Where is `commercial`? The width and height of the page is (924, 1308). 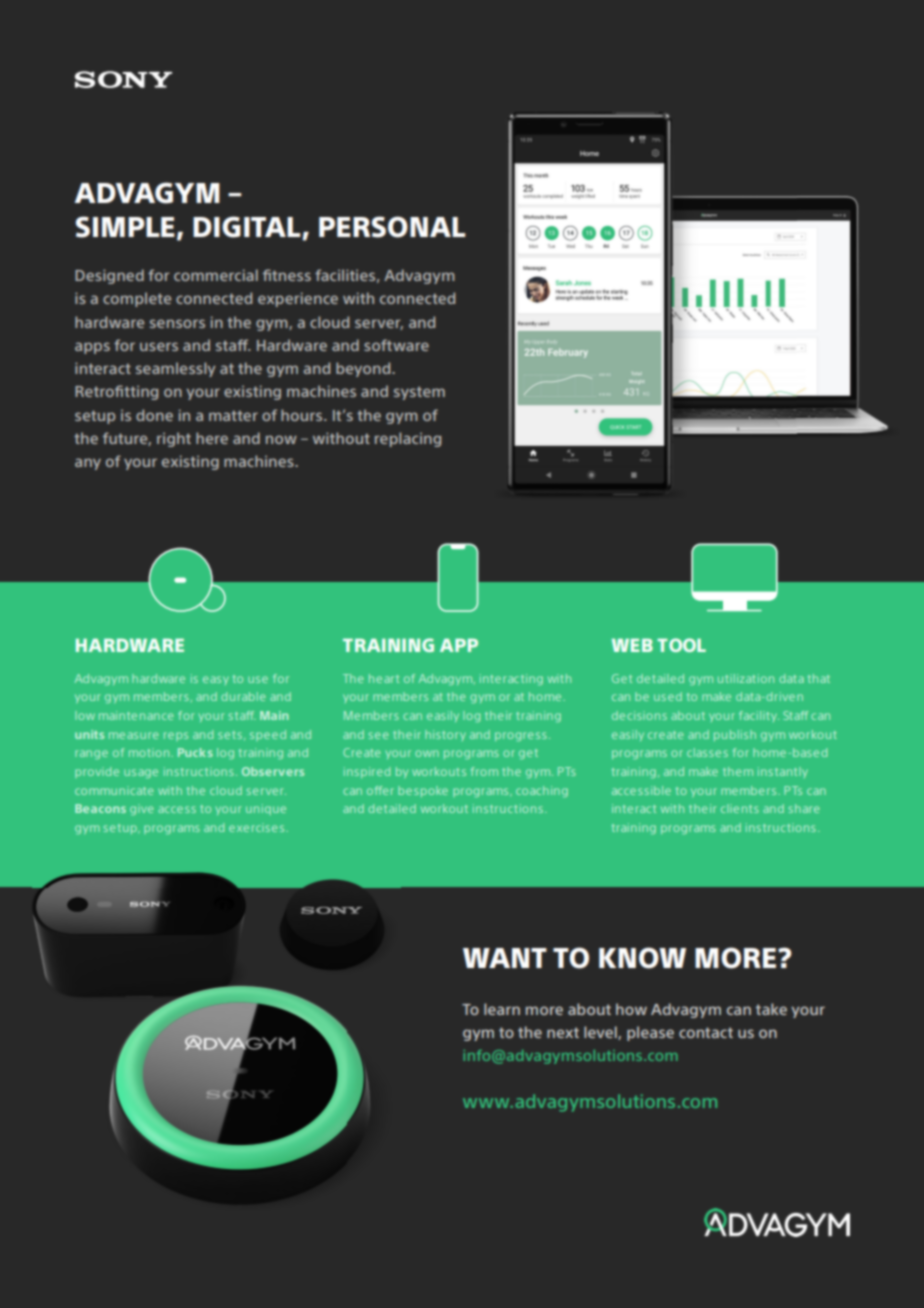
commercial is located at coordinates (216, 275).
